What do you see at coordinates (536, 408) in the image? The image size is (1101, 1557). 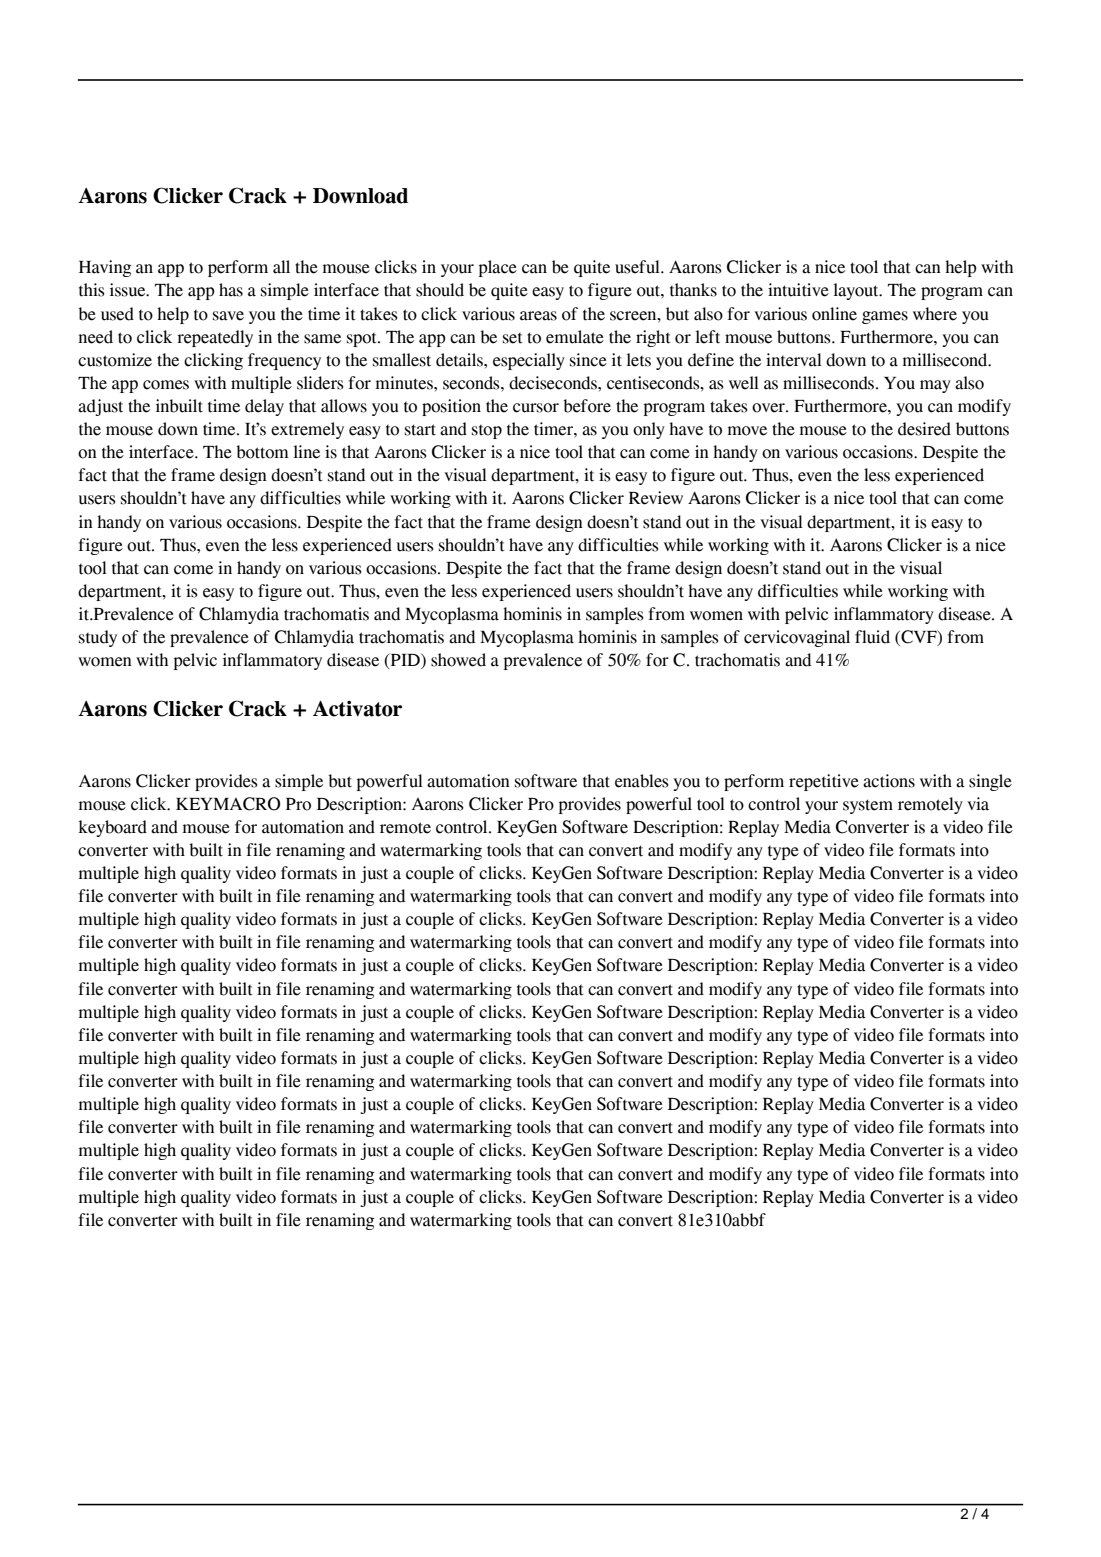 I see `cursor` at bounding box center [536, 408].
